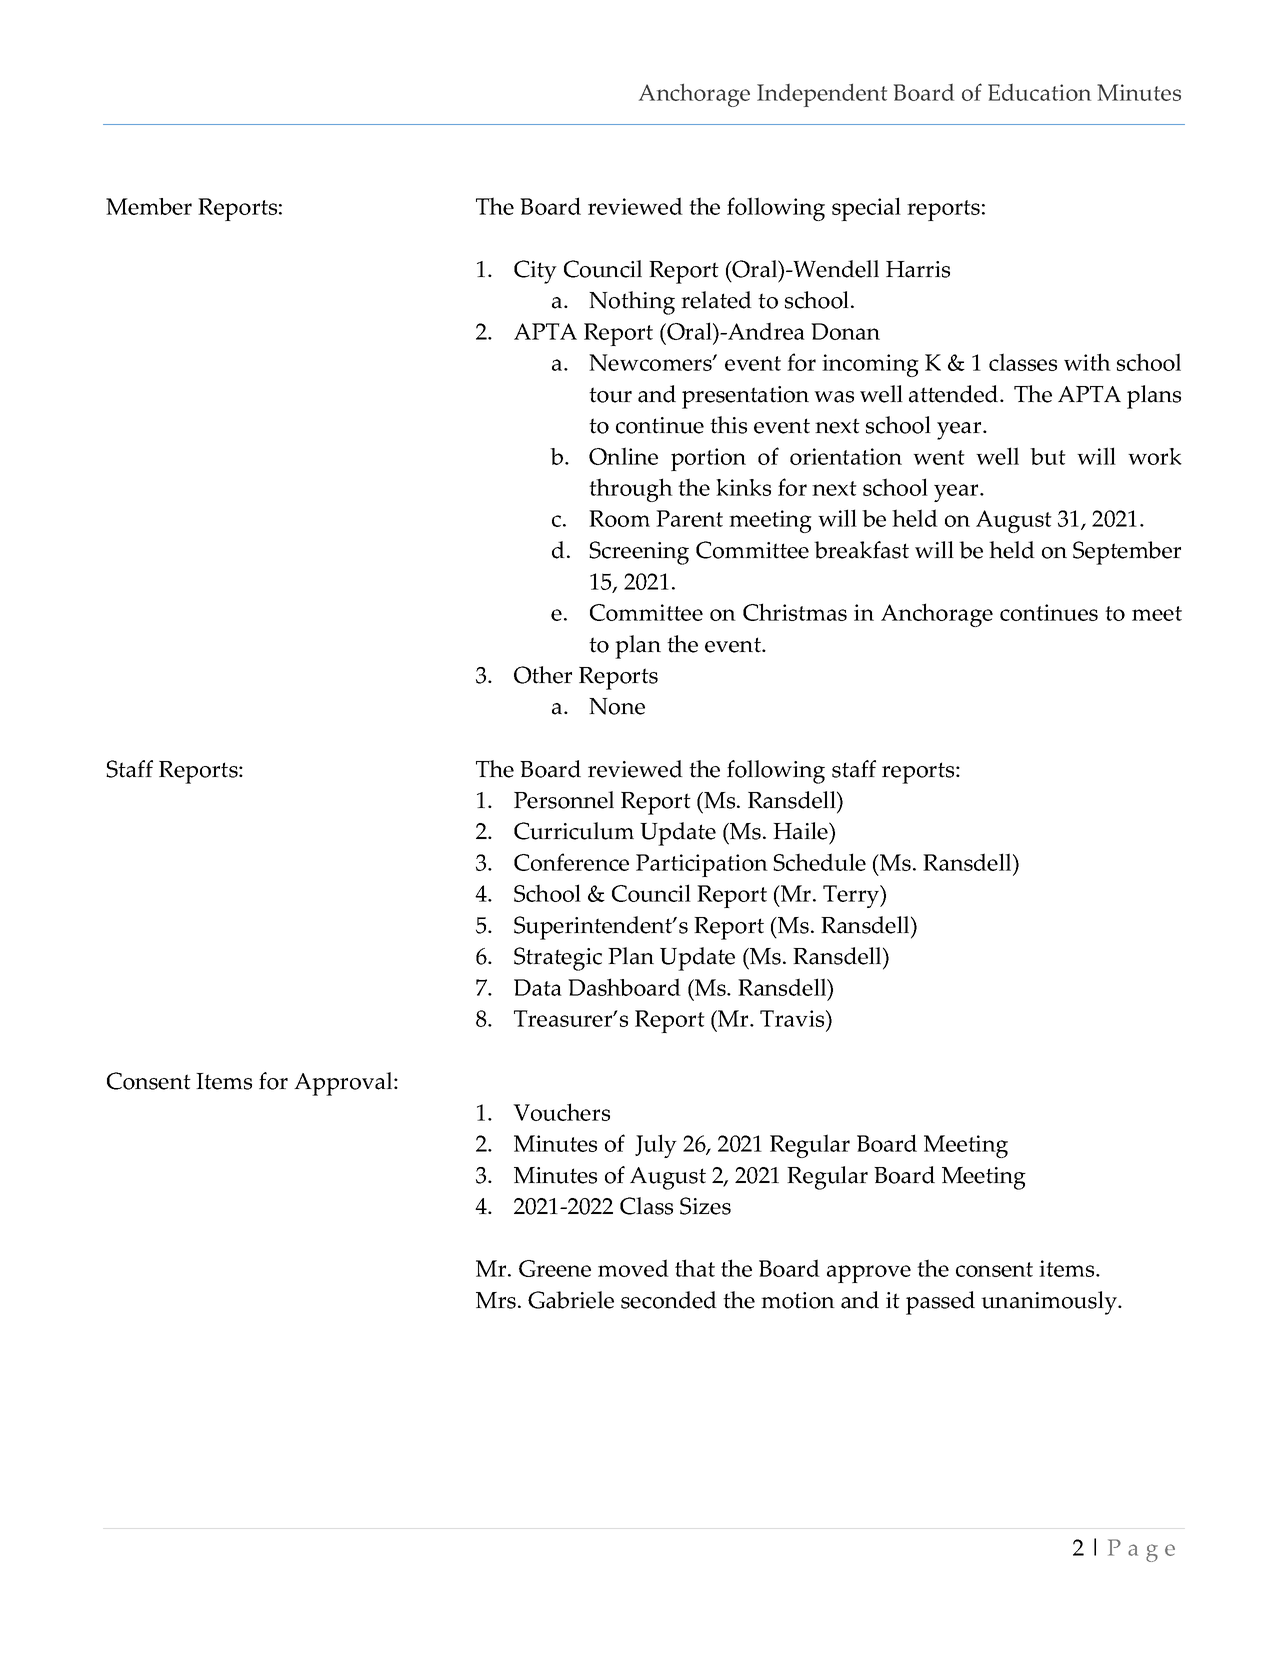 This screenshot has width=1288, height=1667. What do you see at coordinates (822, 95) in the screenshot?
I see `Independent` at bounding box center [822, 95].
